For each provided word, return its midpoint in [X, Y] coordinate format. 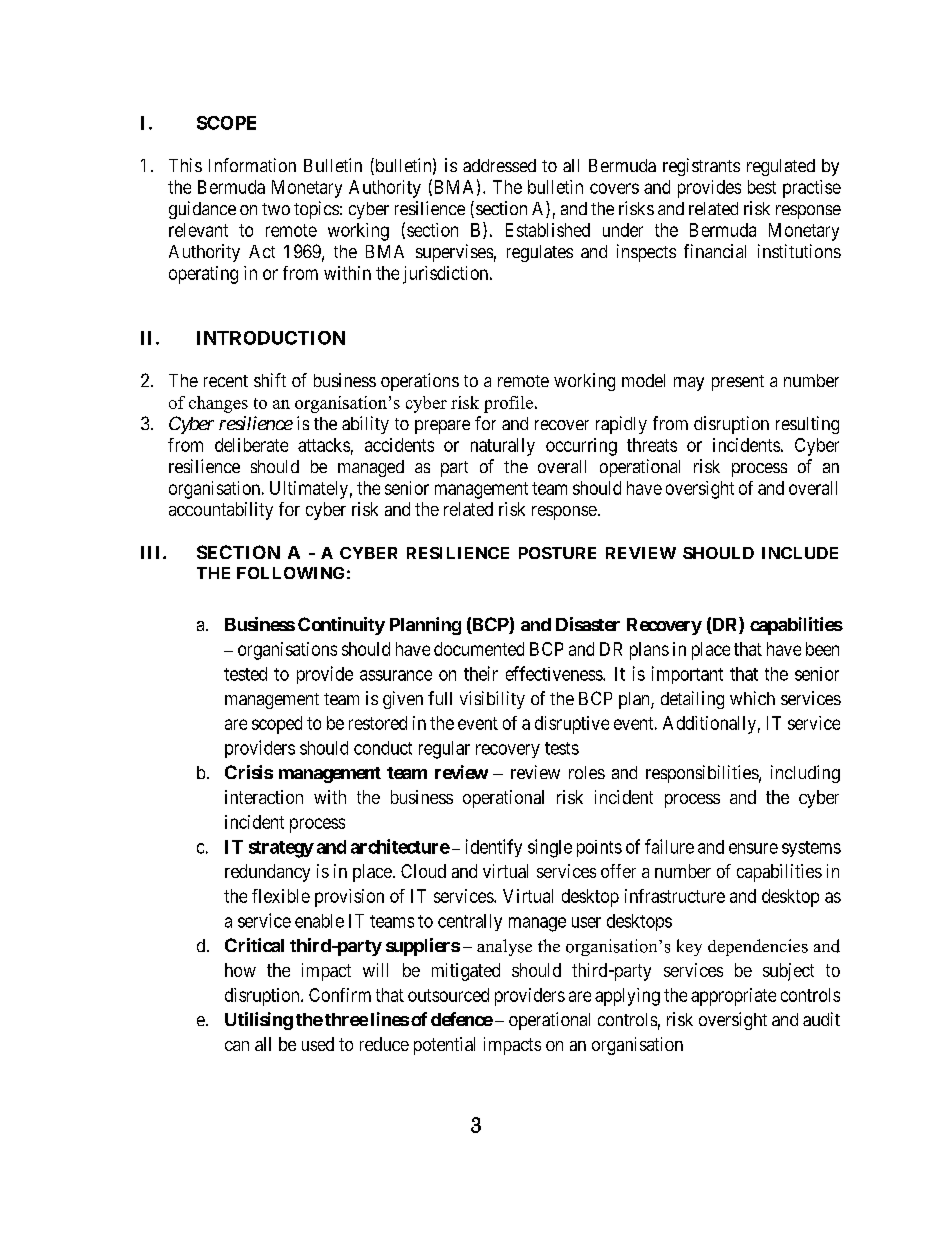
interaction [264, 797]
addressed [499, 165]
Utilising [259, 1021]
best [762, 187]
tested [245, 674]
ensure [753, 848]
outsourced [448, 995]
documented [479, 649]
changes [218, 404]
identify [494, 848]
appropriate [733, 997]
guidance [202, 210]
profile [508, 404]
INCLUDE [800, 553]
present [738, 383]
